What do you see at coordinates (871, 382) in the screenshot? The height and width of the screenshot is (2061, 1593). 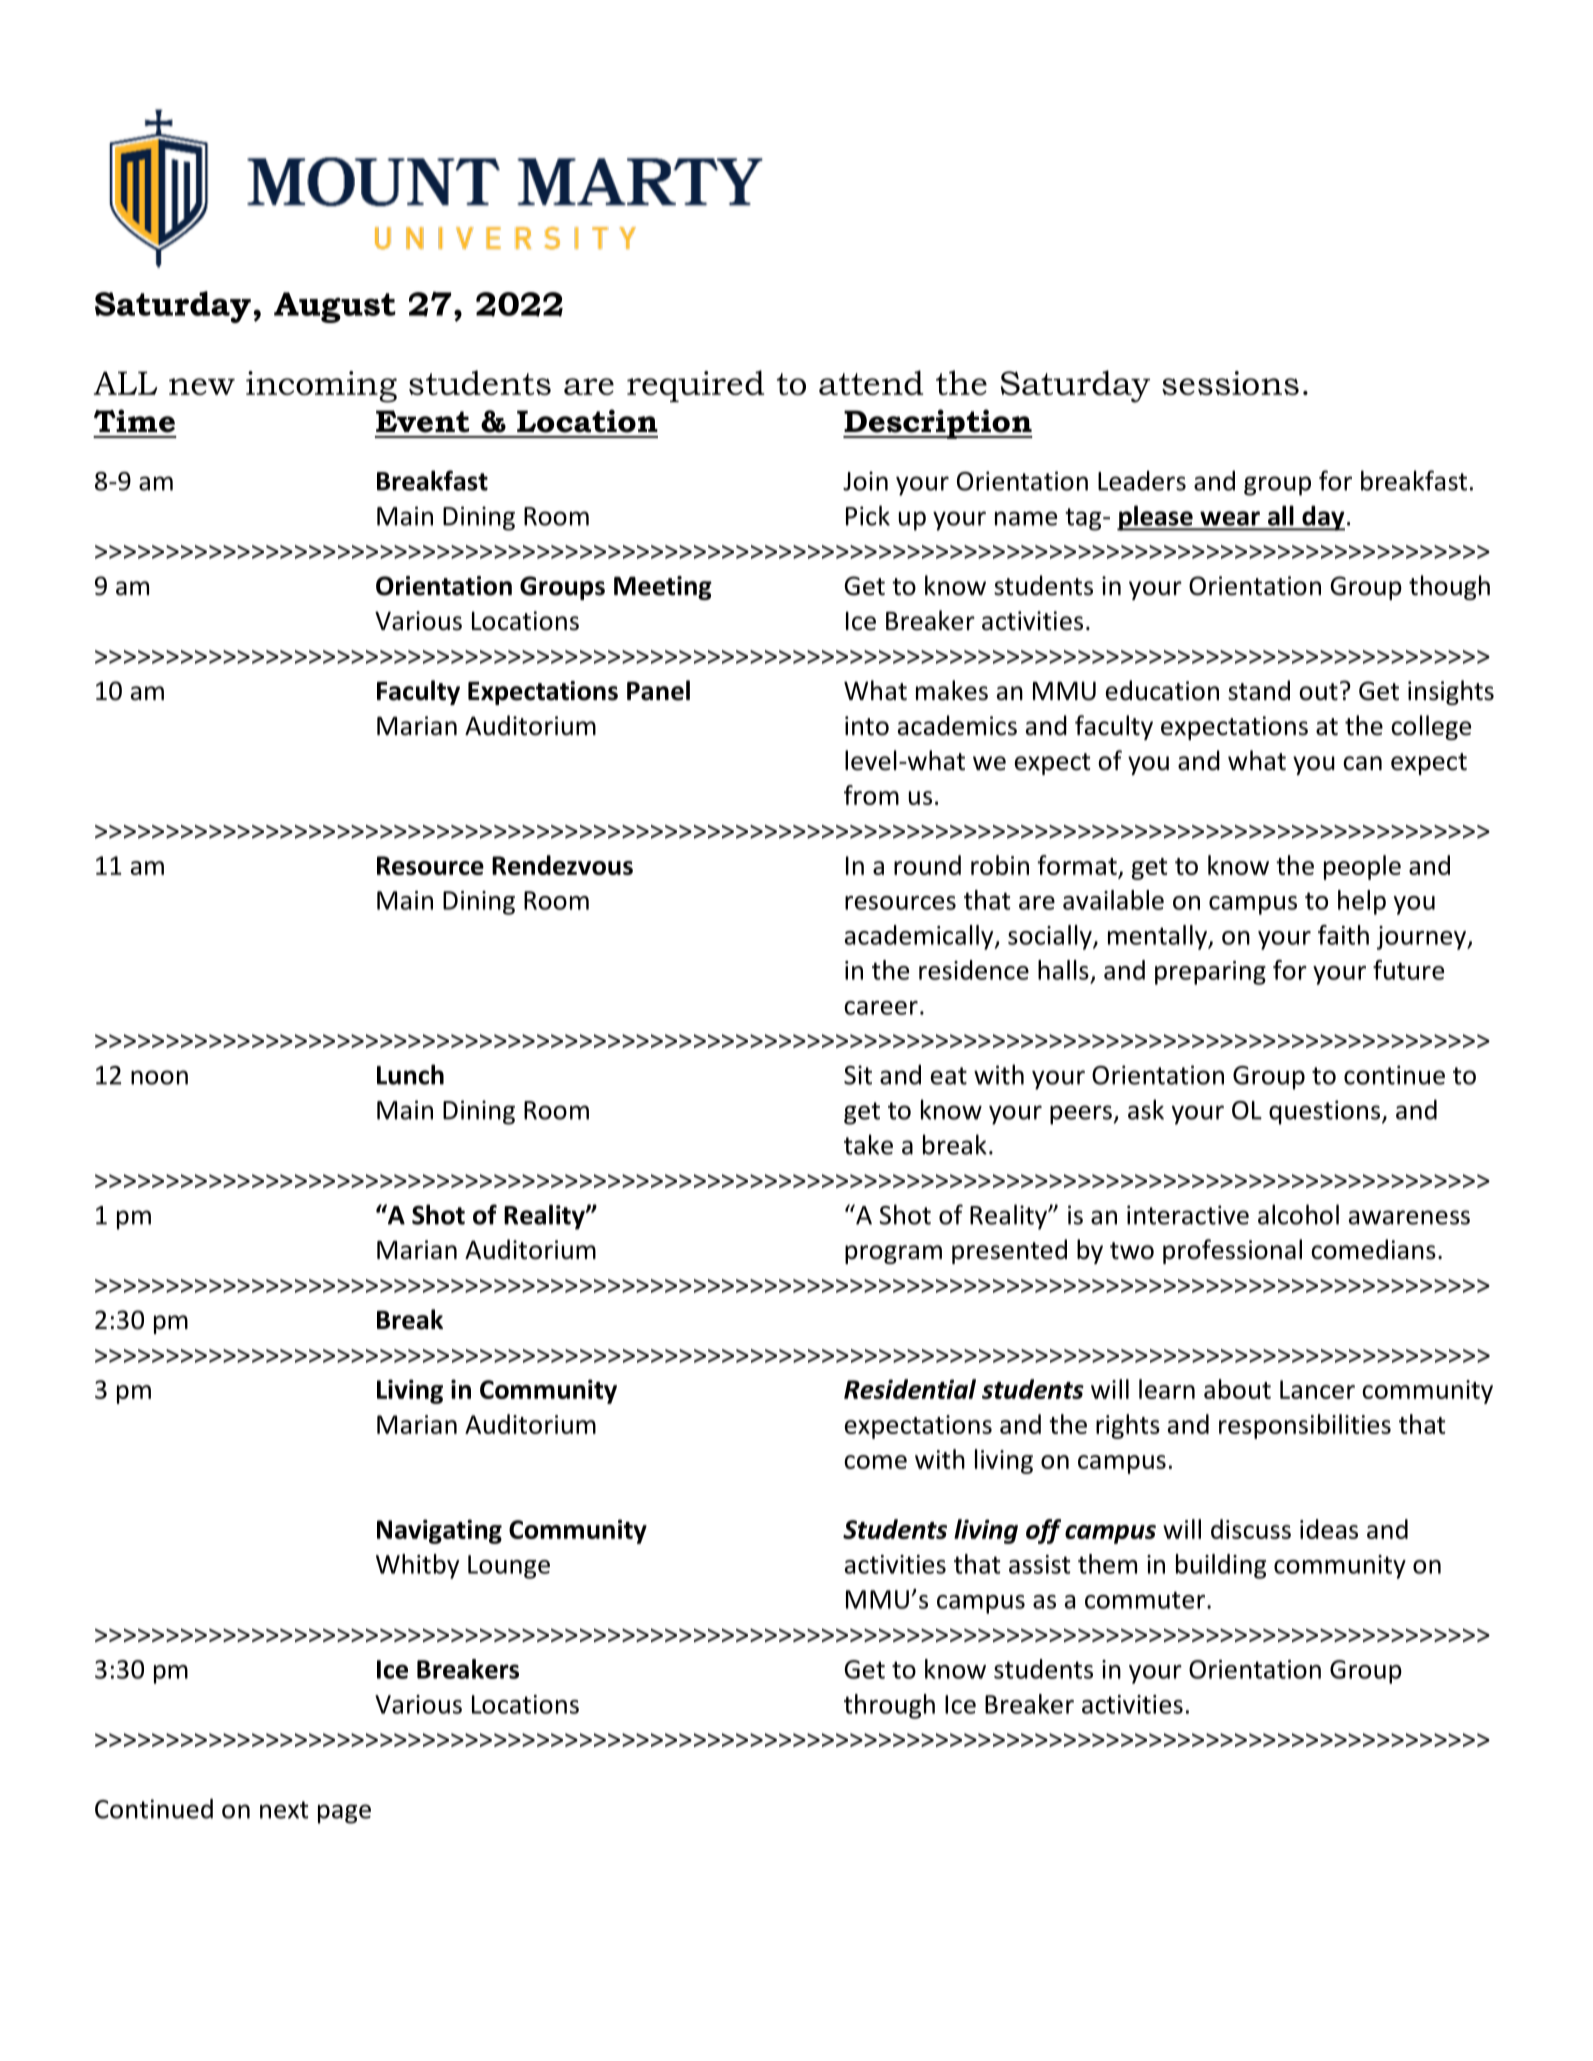 I see `attend` at bounding box center [871, 382].
